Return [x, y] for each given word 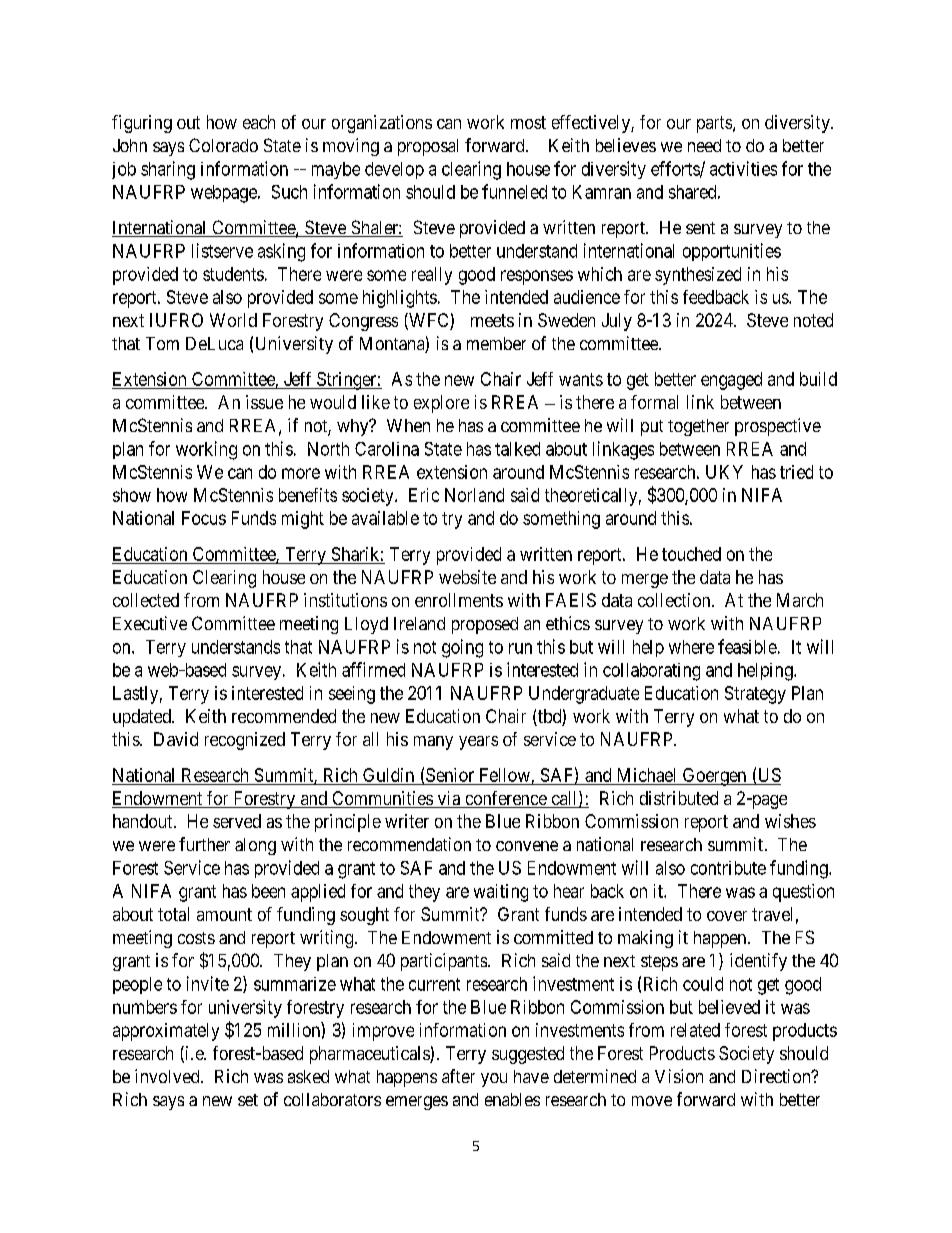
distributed [679, 798]
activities [743, 168]
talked [517, 449]
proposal [428, 147]
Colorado [223, 145]
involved [168, 1076]
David [176, 739]
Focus [204, 518]
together [698, 427]
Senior [450, 775]
